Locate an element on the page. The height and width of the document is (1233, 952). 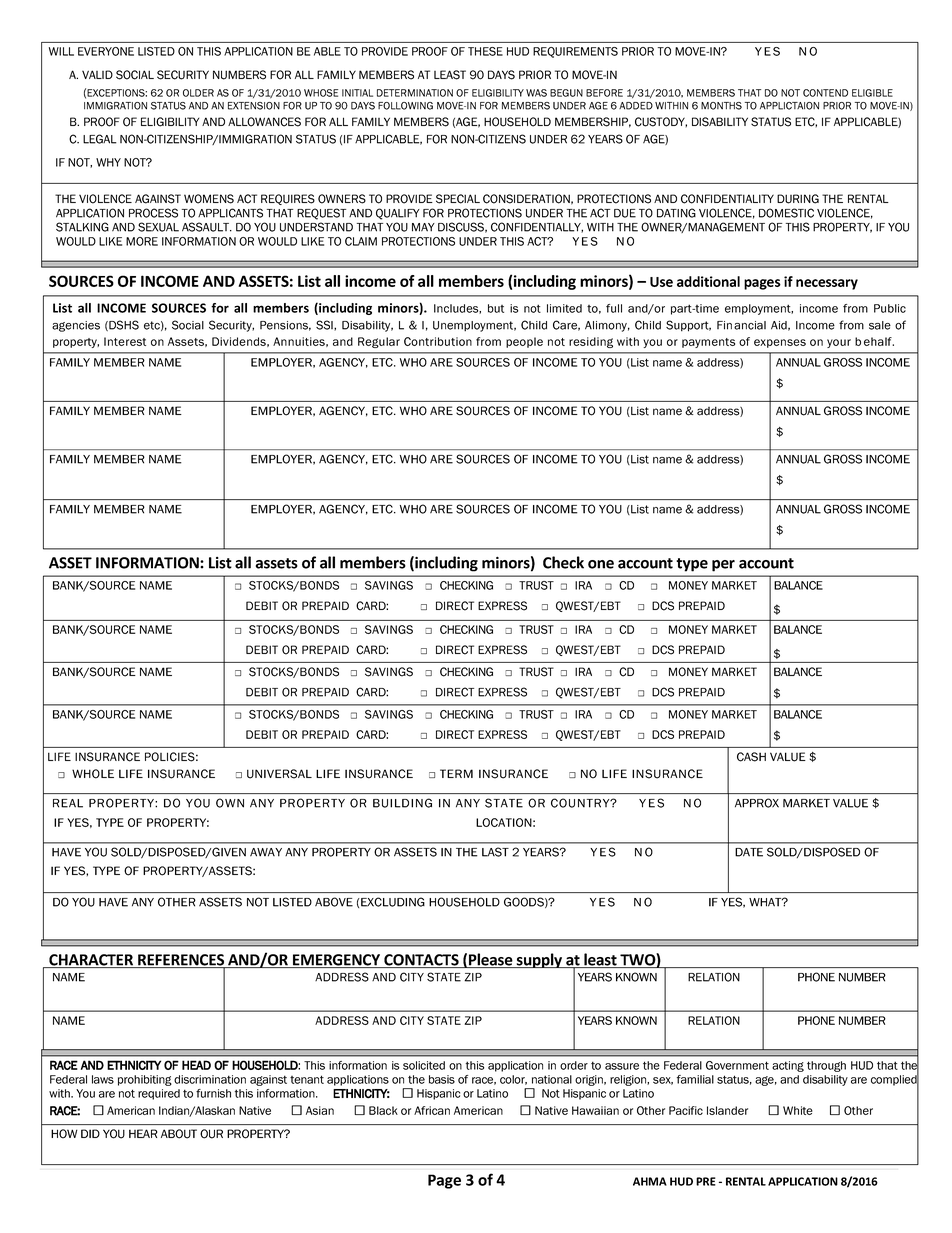
WHOLE is located at coordinates (93, 774).
